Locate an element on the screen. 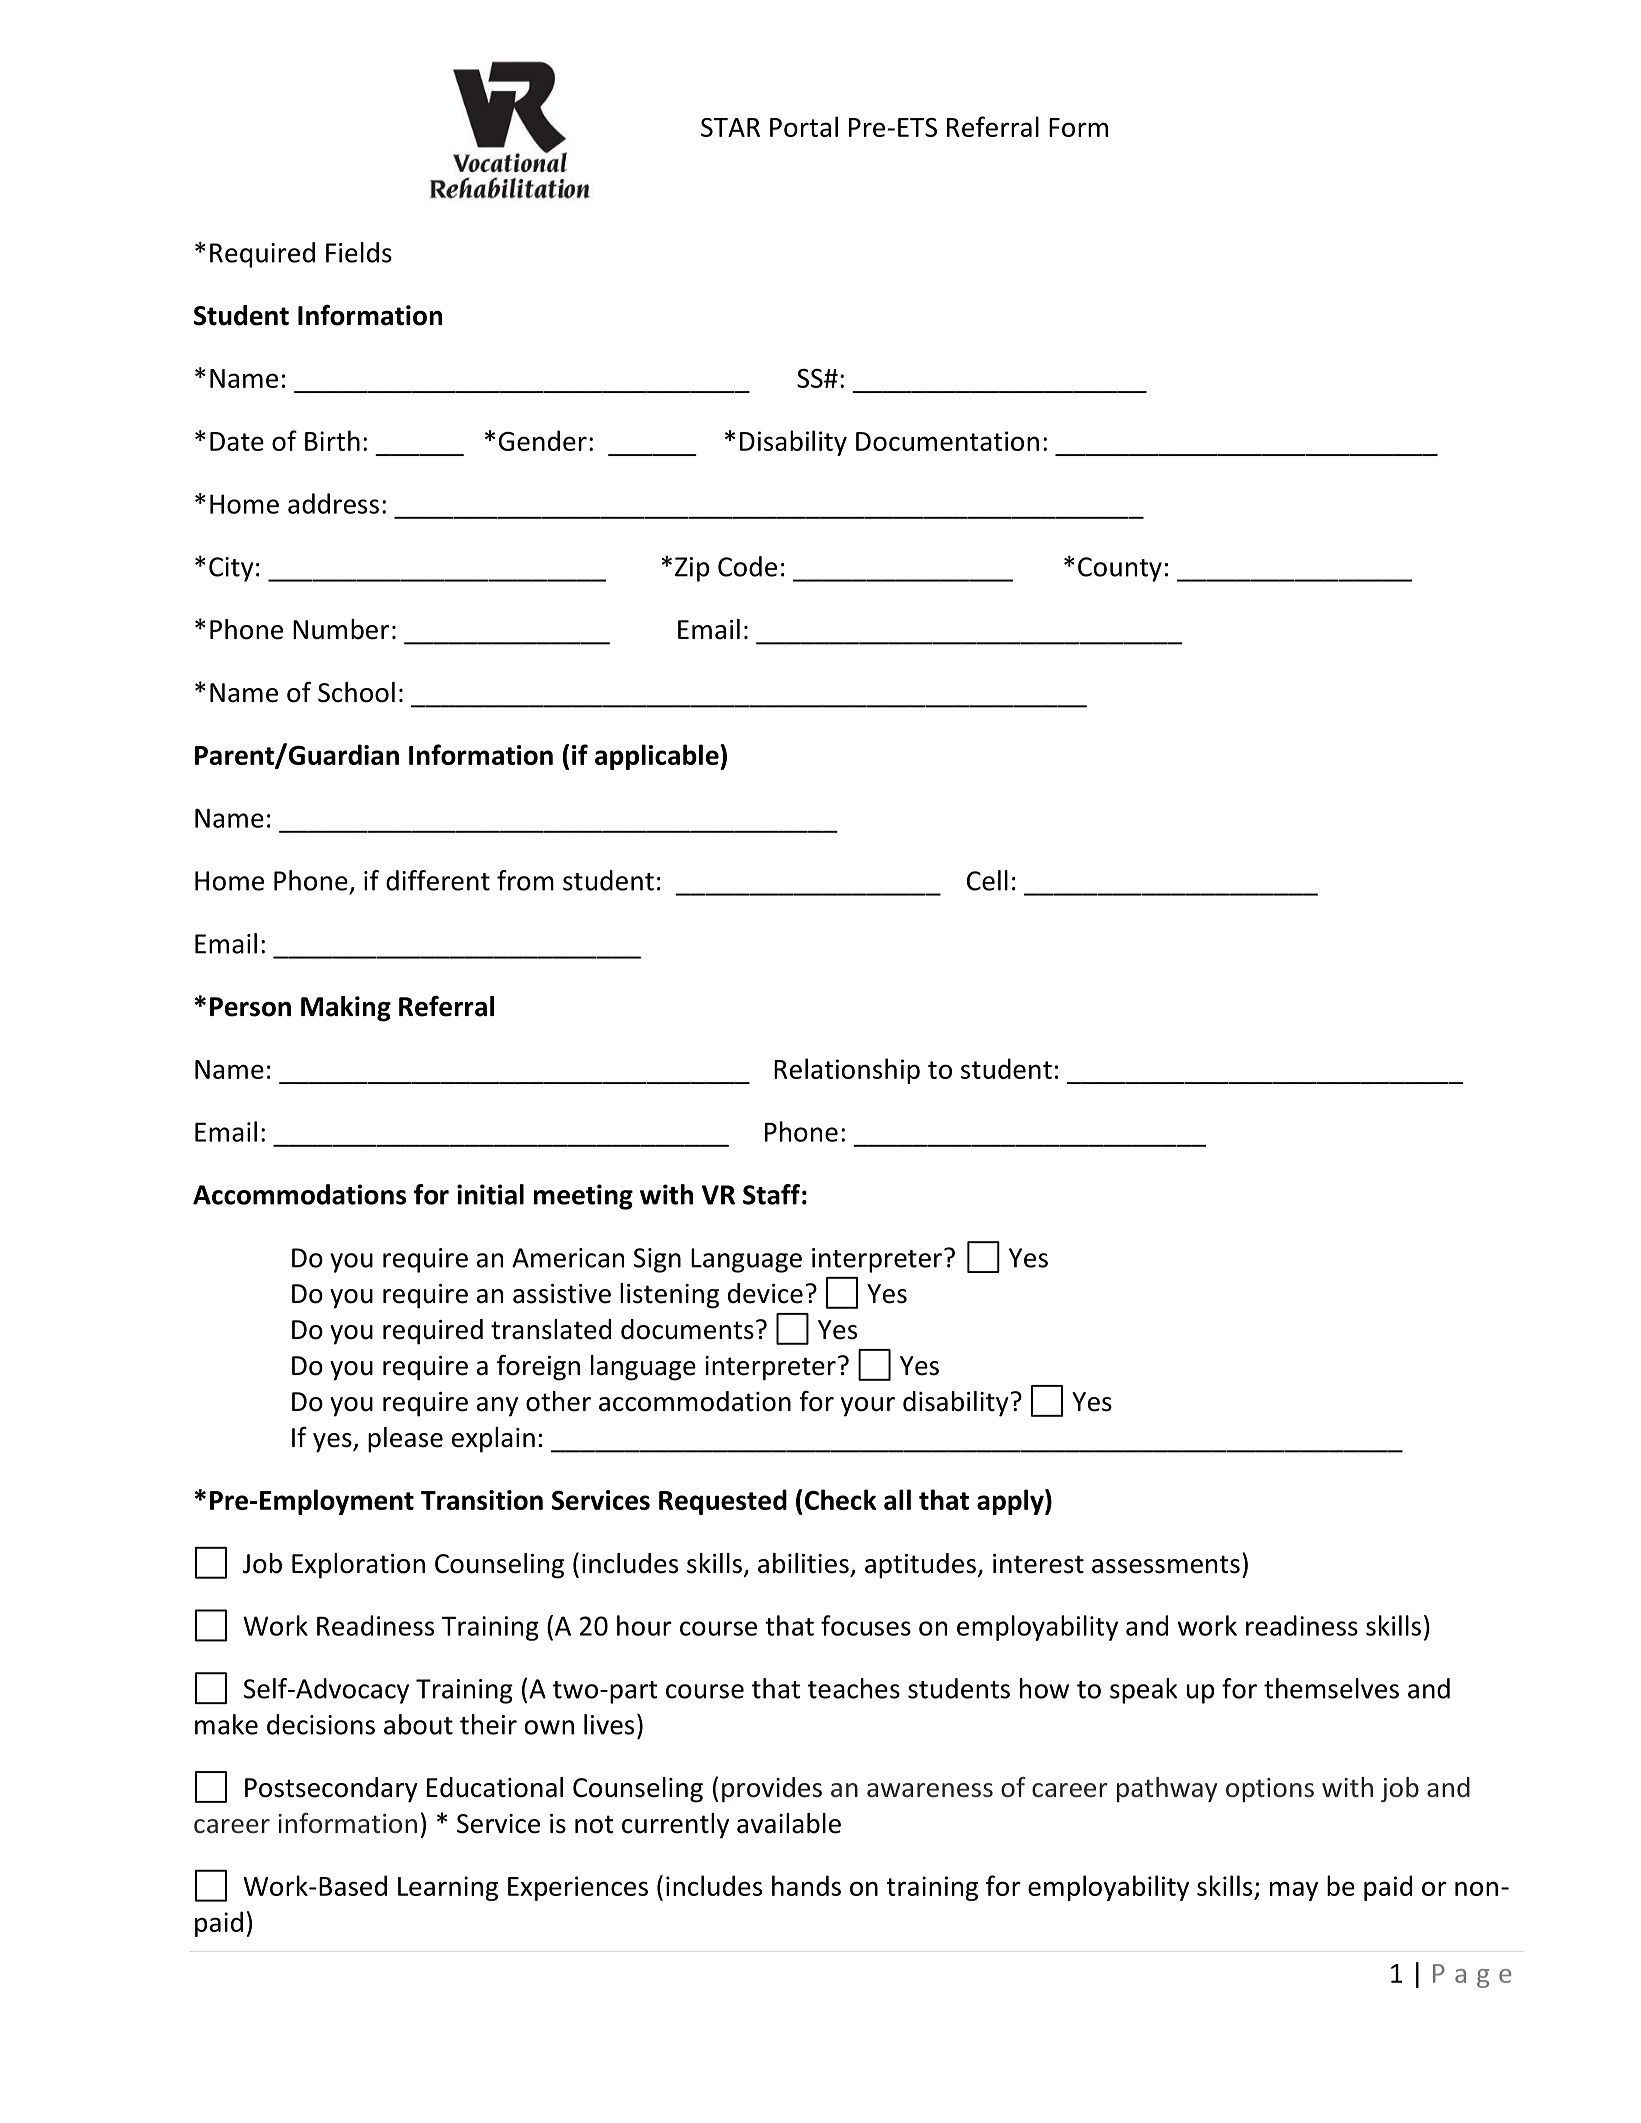  Fields is located at coordinates (359, 252).
